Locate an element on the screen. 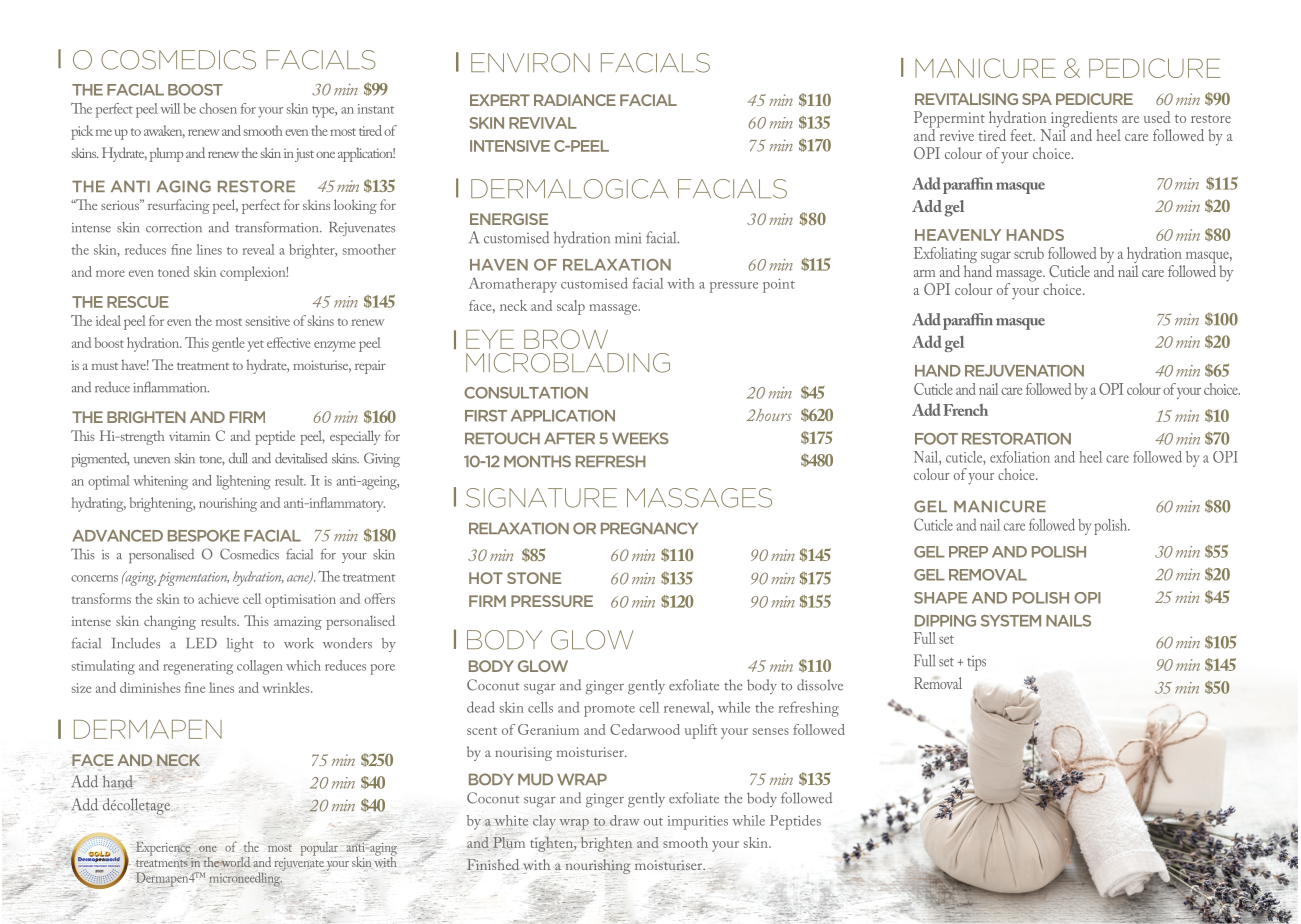 The width and height of the screenshot is (1301, 924). RADIANCE is located at coordinates (575, 100).
